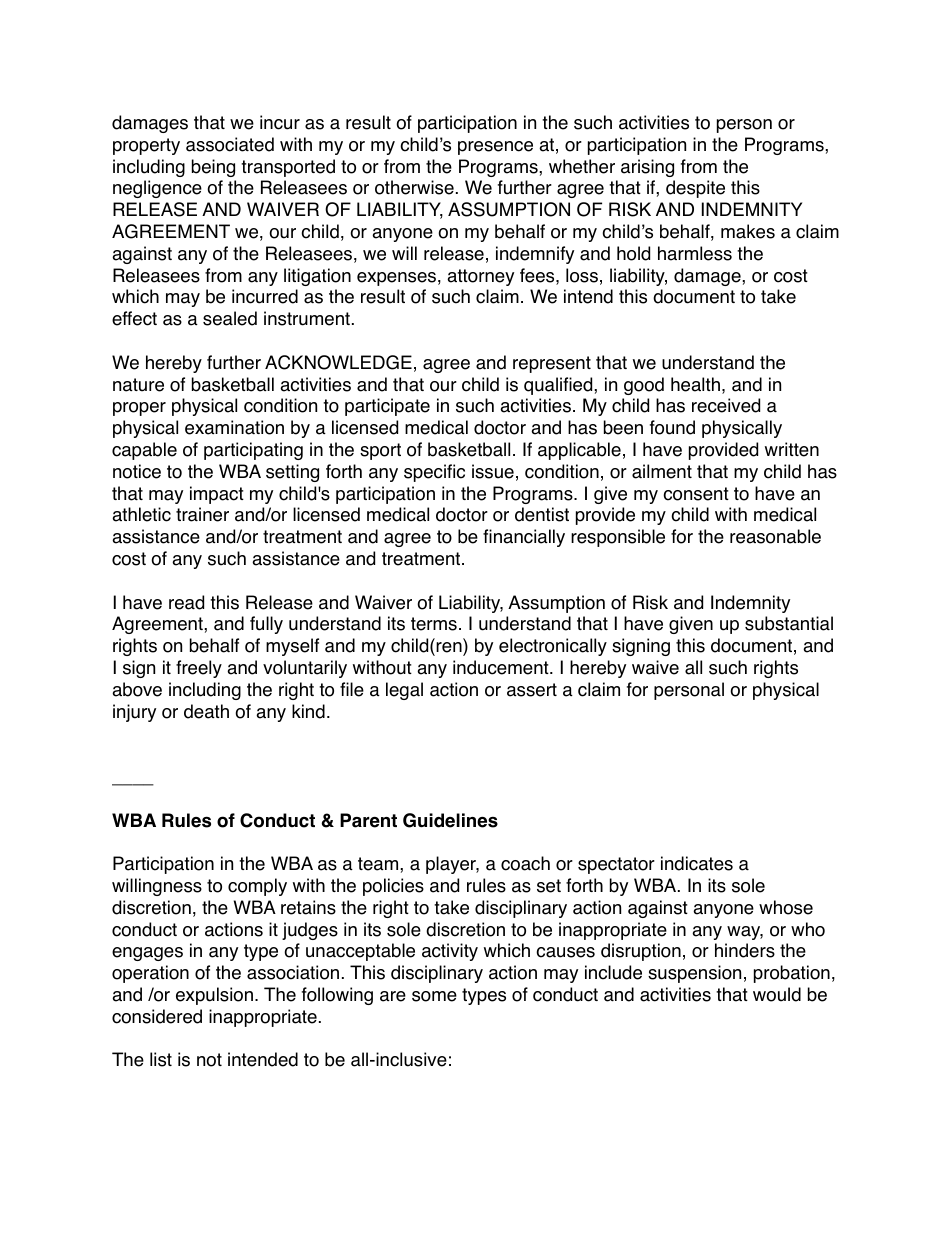  Describe the element at coordinates (213, 168) in the screenshot. I see `being` at that location.
